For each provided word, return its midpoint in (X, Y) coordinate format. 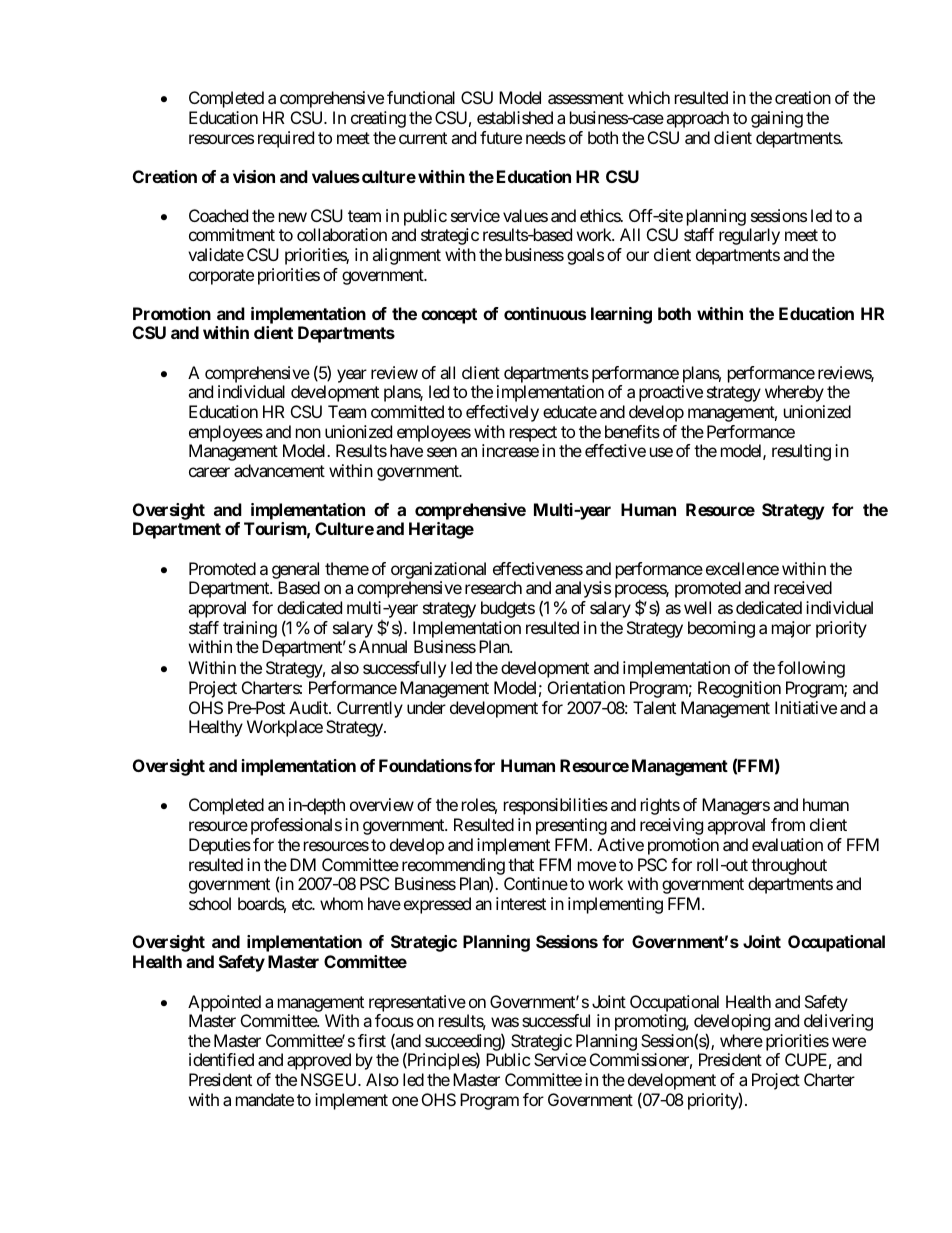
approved (319, 1061)
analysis (583, 589)
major (791, 629)
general (295, 570)
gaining (777, 119)
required (286, 139)
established (515, 117)
